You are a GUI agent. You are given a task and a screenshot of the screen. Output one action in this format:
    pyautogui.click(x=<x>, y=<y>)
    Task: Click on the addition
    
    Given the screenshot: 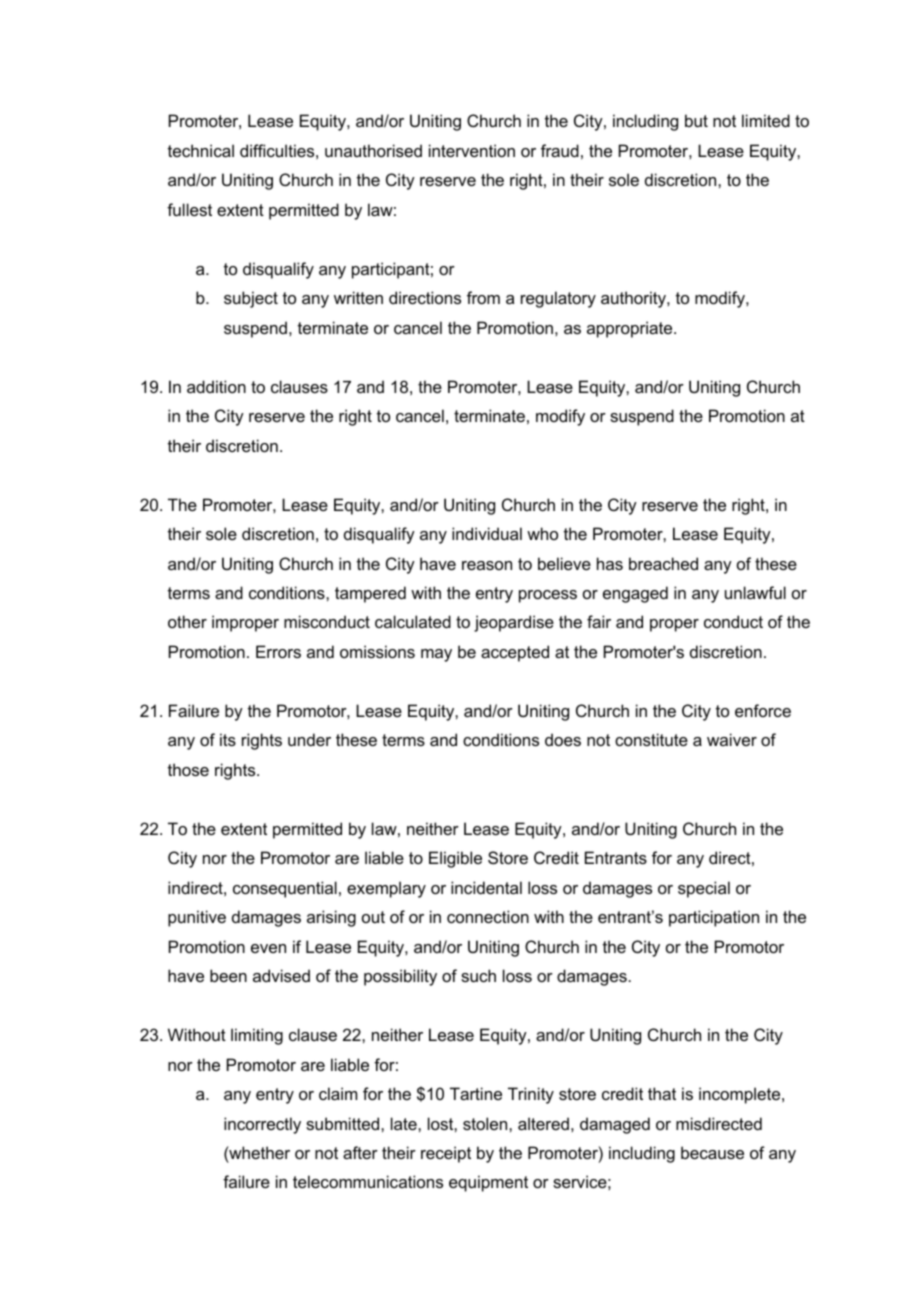 What is the action you would take?
    pyautogui.click(x=216, y=386)
